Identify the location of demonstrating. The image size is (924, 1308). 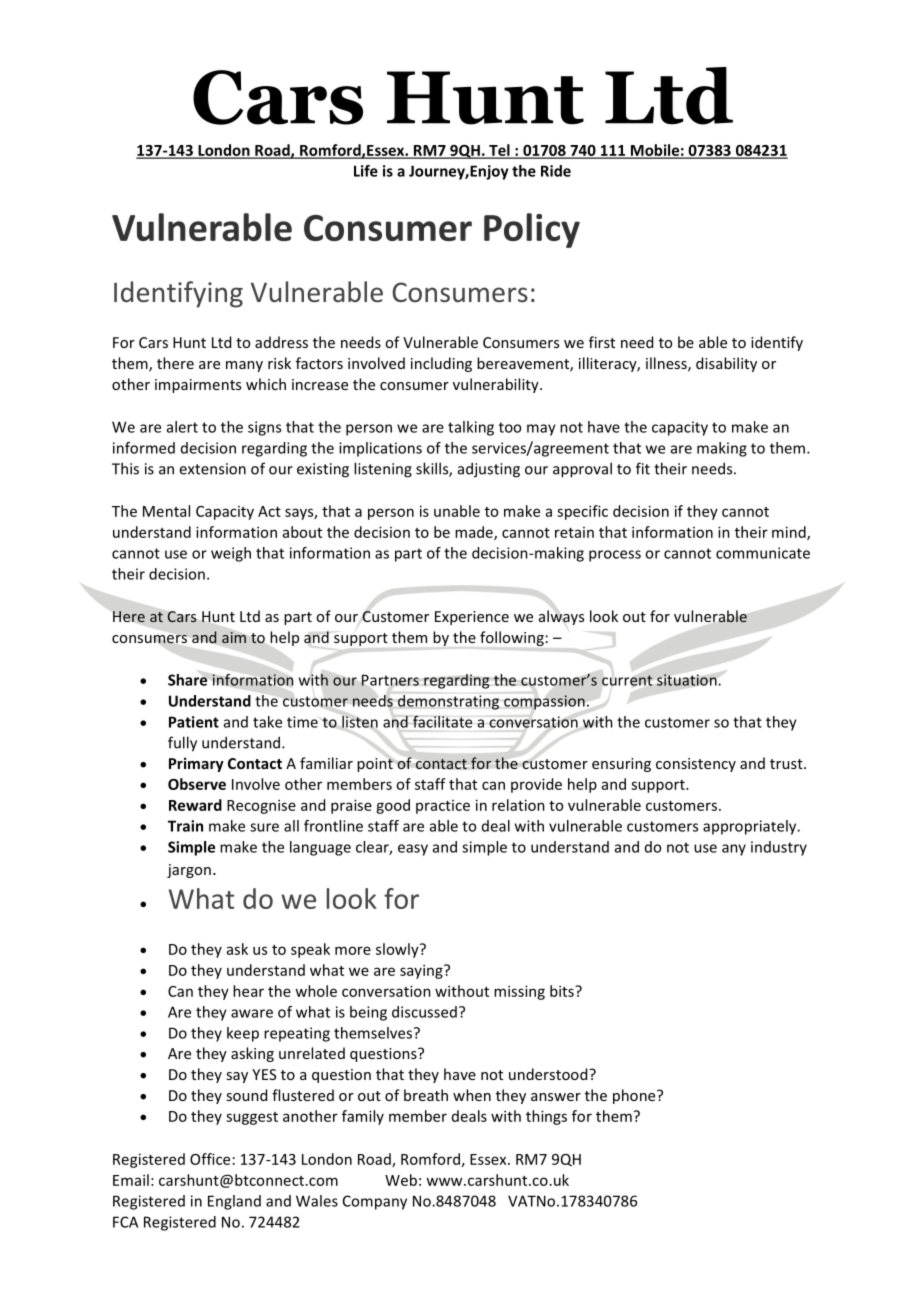
(448, 702).
